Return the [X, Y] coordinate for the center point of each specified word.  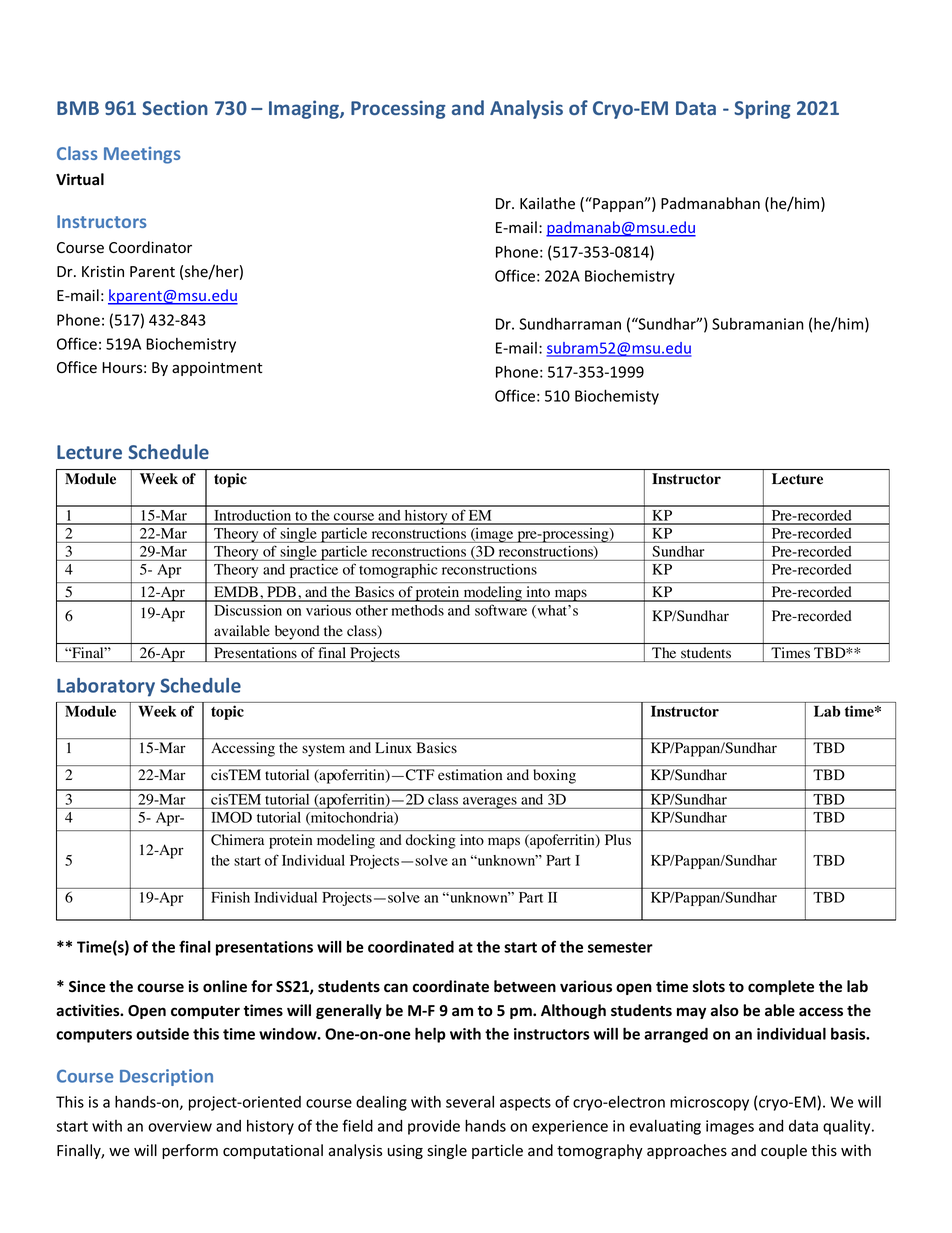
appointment [217, 369]
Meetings [142, 155]
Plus [618, 839]
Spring [762, 109]
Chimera [237, 840]
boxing [555, 776]
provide [434, 1127]
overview [180, 1126]
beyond [297, 632]
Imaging [305, 109]
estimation [470, 775]
